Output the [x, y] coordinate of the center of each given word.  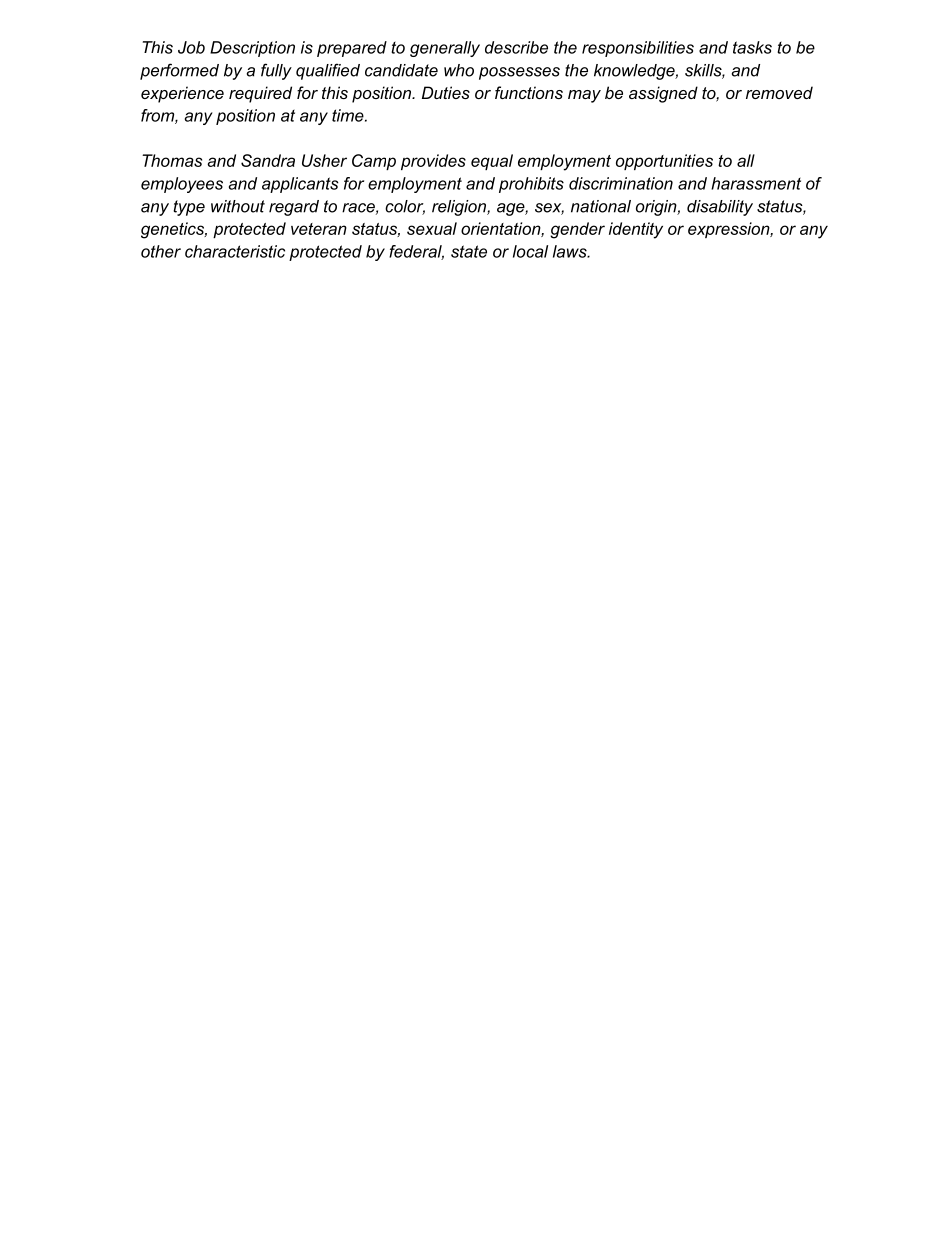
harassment [756, 183]
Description [252, 49]
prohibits [531, 185]
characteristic [235, 251]
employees [182, 185]
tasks [752, 47]
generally [445, 49]
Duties [446, 92]
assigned [663, 94]
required [260, 94]
